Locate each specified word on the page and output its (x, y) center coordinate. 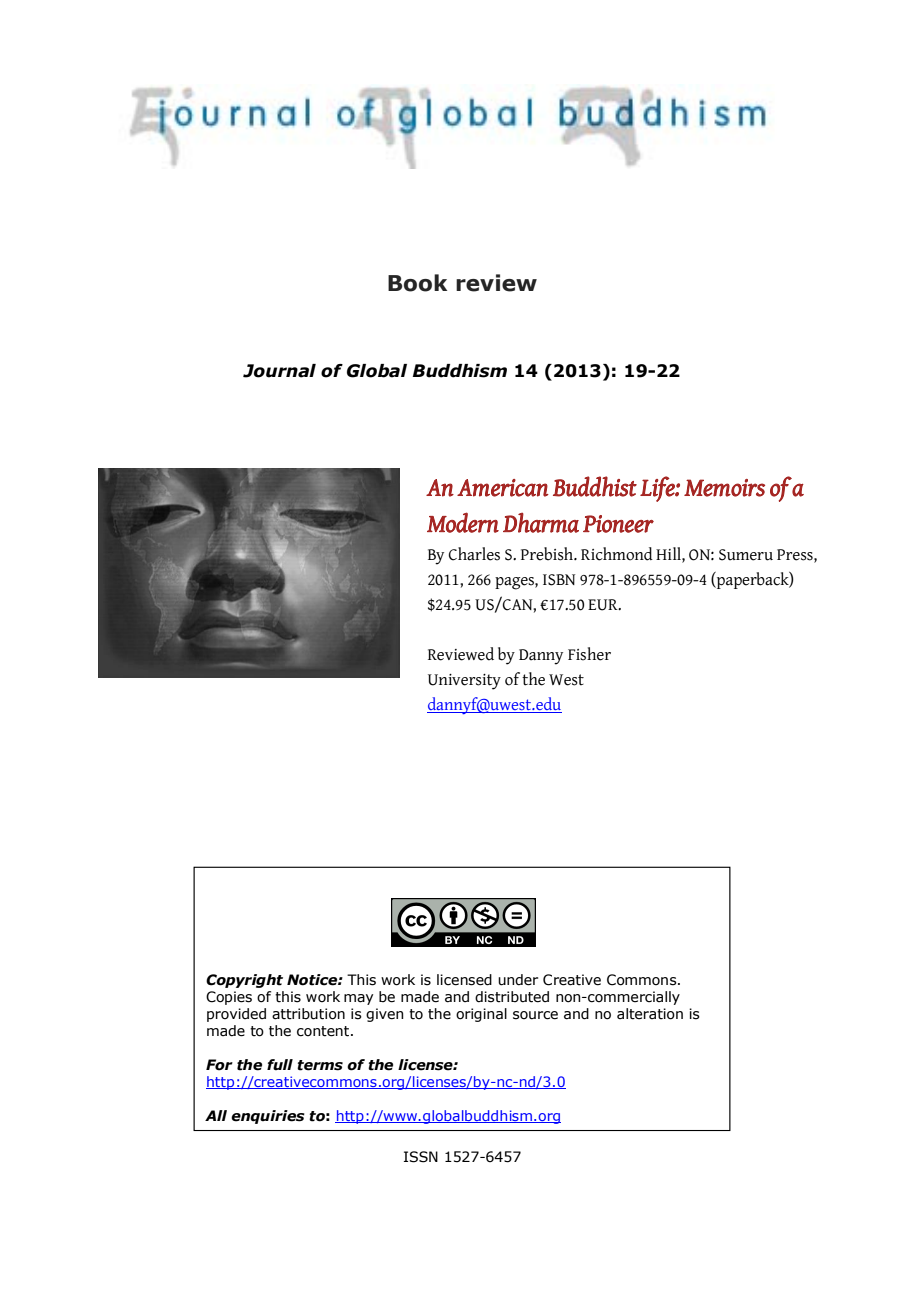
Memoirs (724, 488)
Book (417, 283)
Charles (474, 554)
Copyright (244, 981)
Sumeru (746, 555)
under (518, 980)
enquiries (268, 1117)
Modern (463, 522)
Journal (279, 371)
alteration (650, 1014)
